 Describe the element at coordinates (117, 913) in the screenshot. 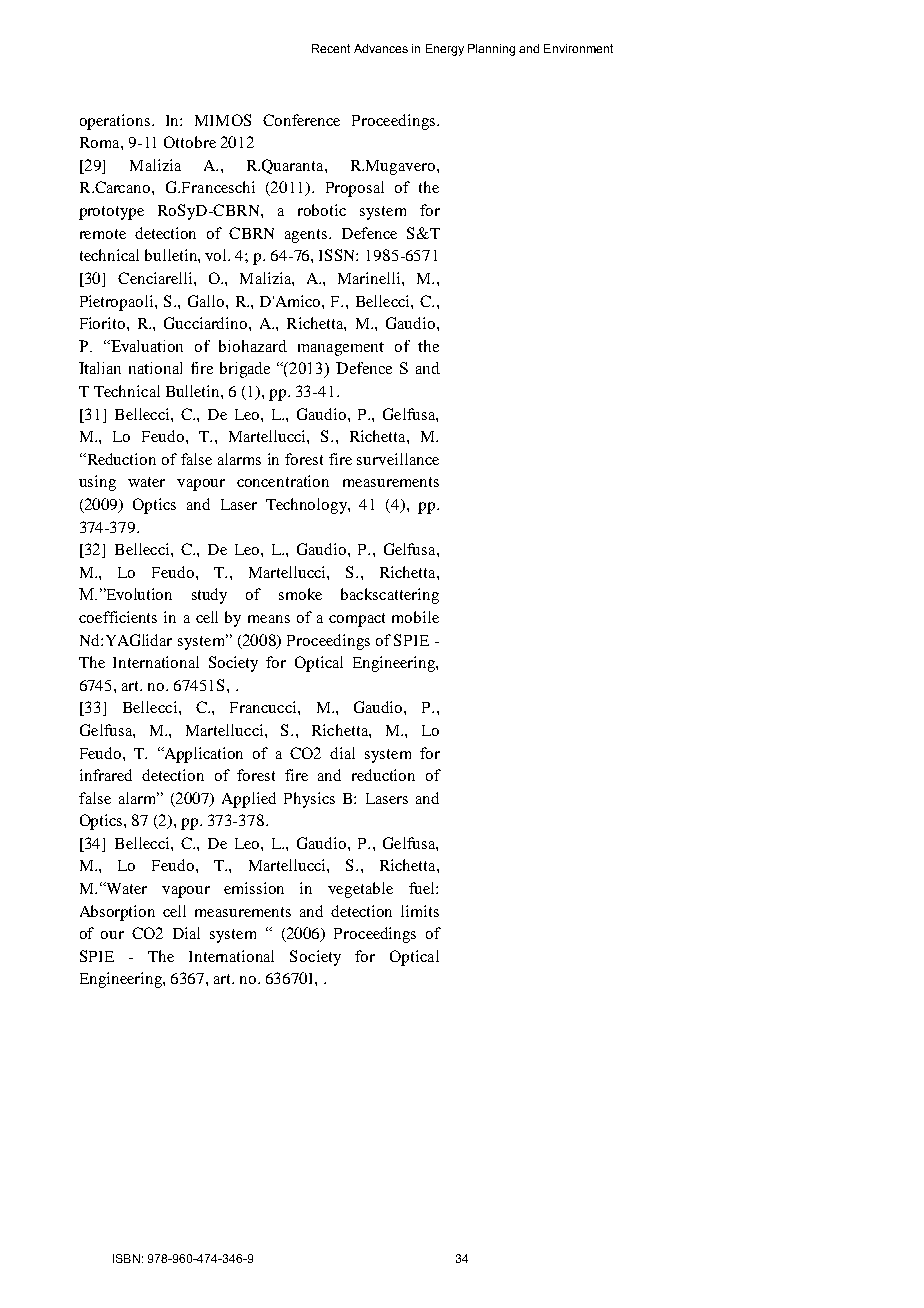

I see `Absorption` at that location.
